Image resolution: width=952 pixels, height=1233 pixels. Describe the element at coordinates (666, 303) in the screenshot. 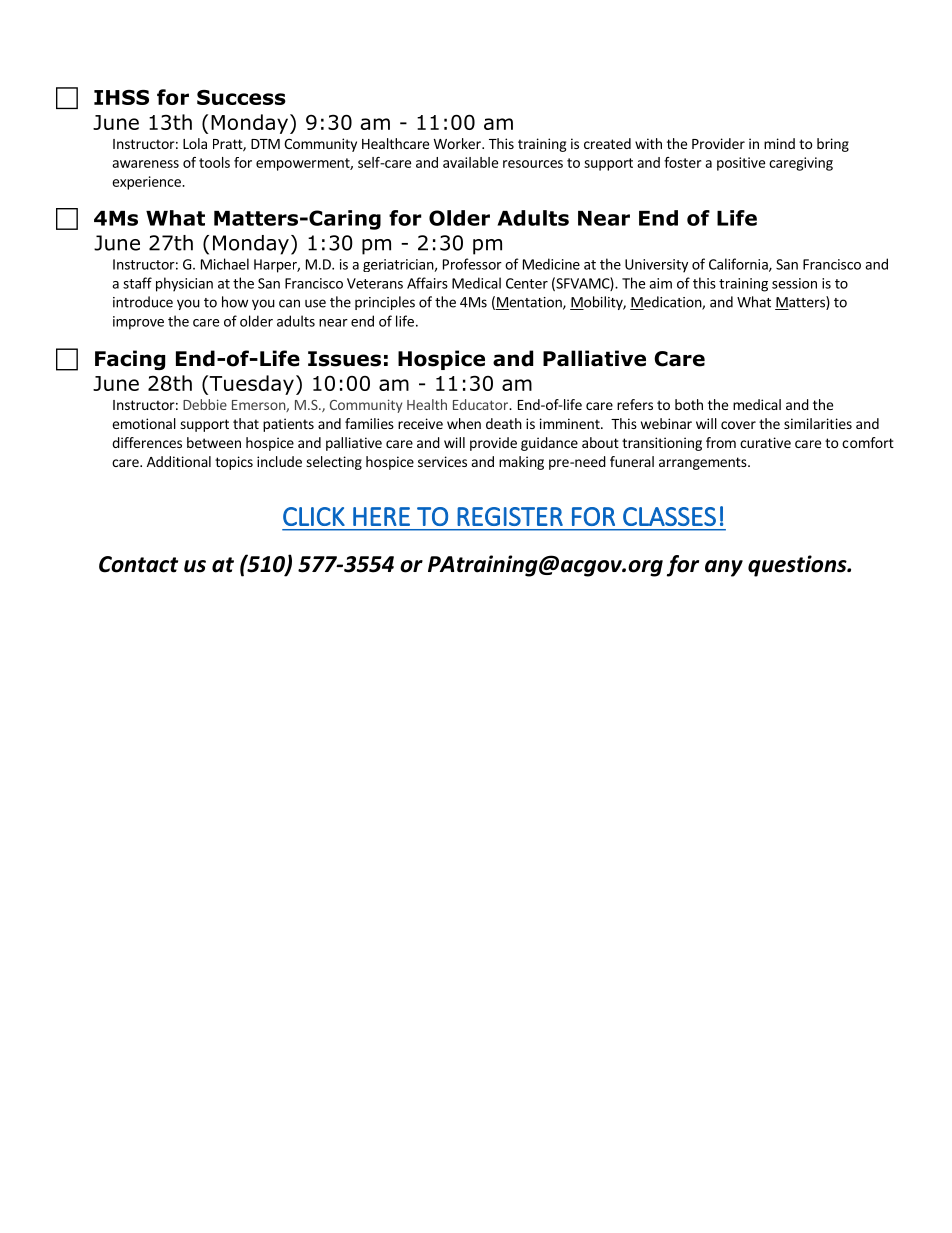

I see `Medication` at that location.
